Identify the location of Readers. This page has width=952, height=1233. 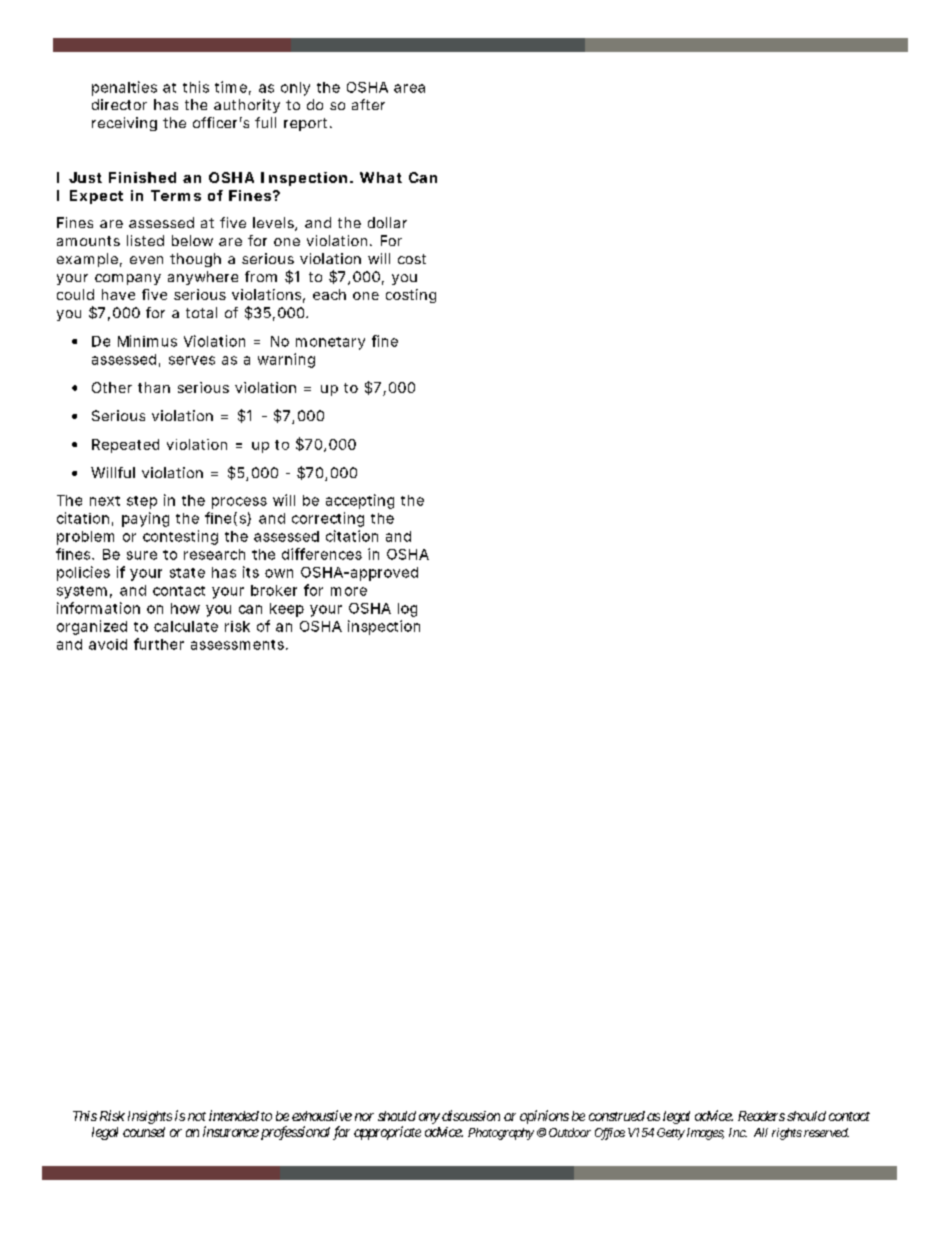
(761, 1116).
